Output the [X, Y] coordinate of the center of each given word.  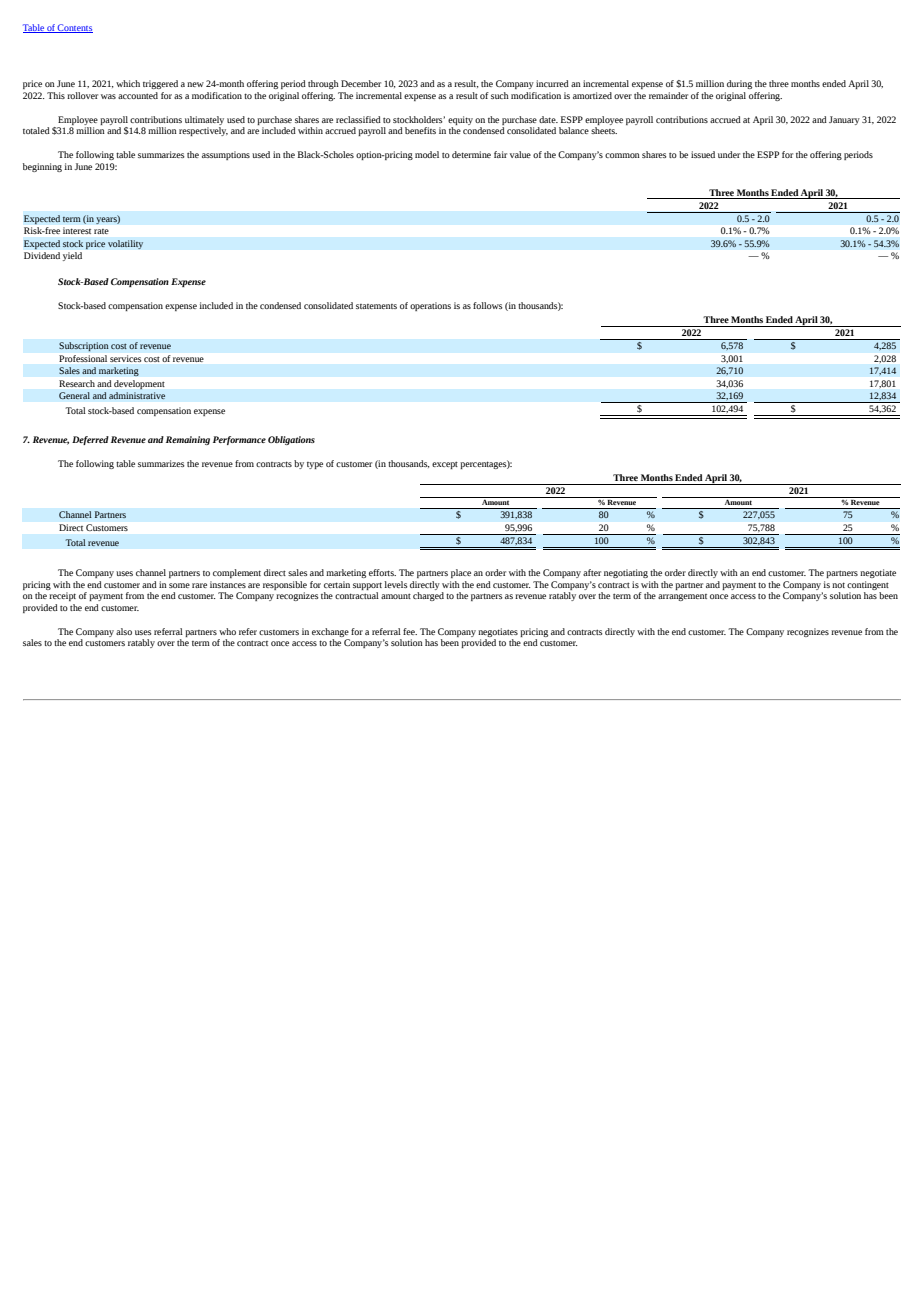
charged [428, 596]
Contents [74, 28]
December [361, 83]
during [739, 84]
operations [430, 306]
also [124, 631]
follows [487, 305]
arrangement [682, 597]
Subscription [84, 347]
